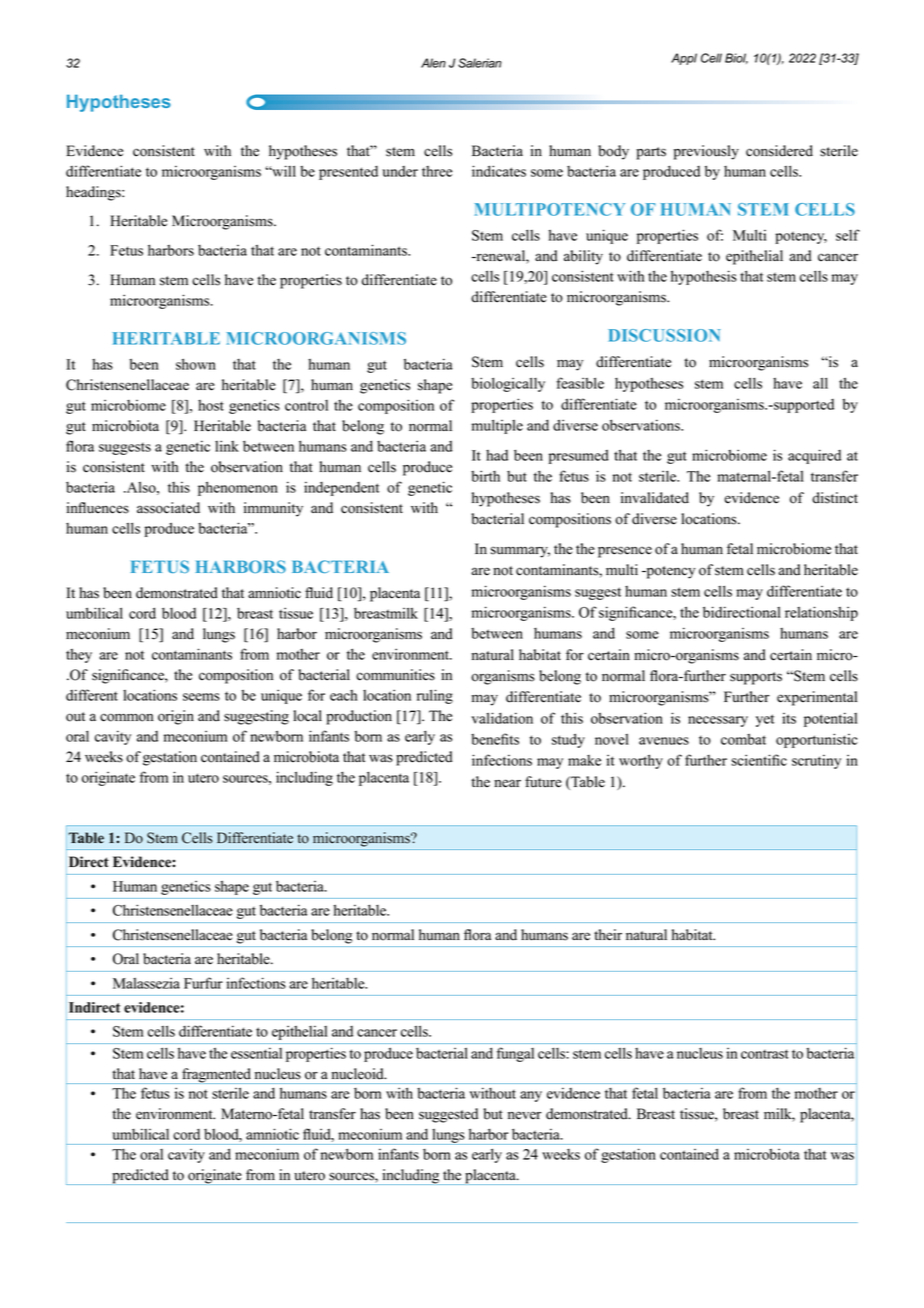  Describe the element at coordinates (583, 257) in the document. I see `ability` at that location.
